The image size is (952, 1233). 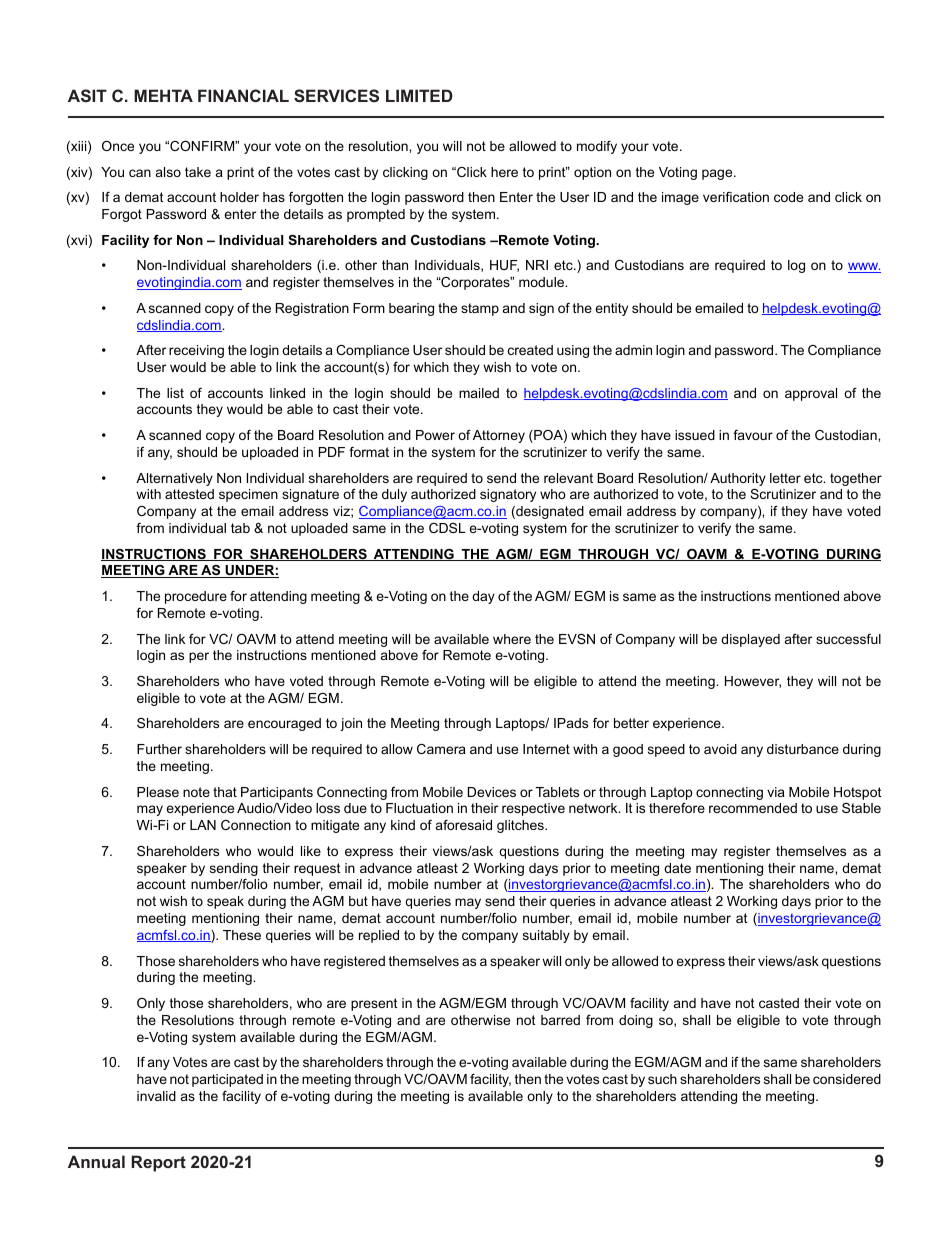 What do you see at coordinates (196, 792) in the screenshot?
I see `note` at bounding box center [196, 792].
